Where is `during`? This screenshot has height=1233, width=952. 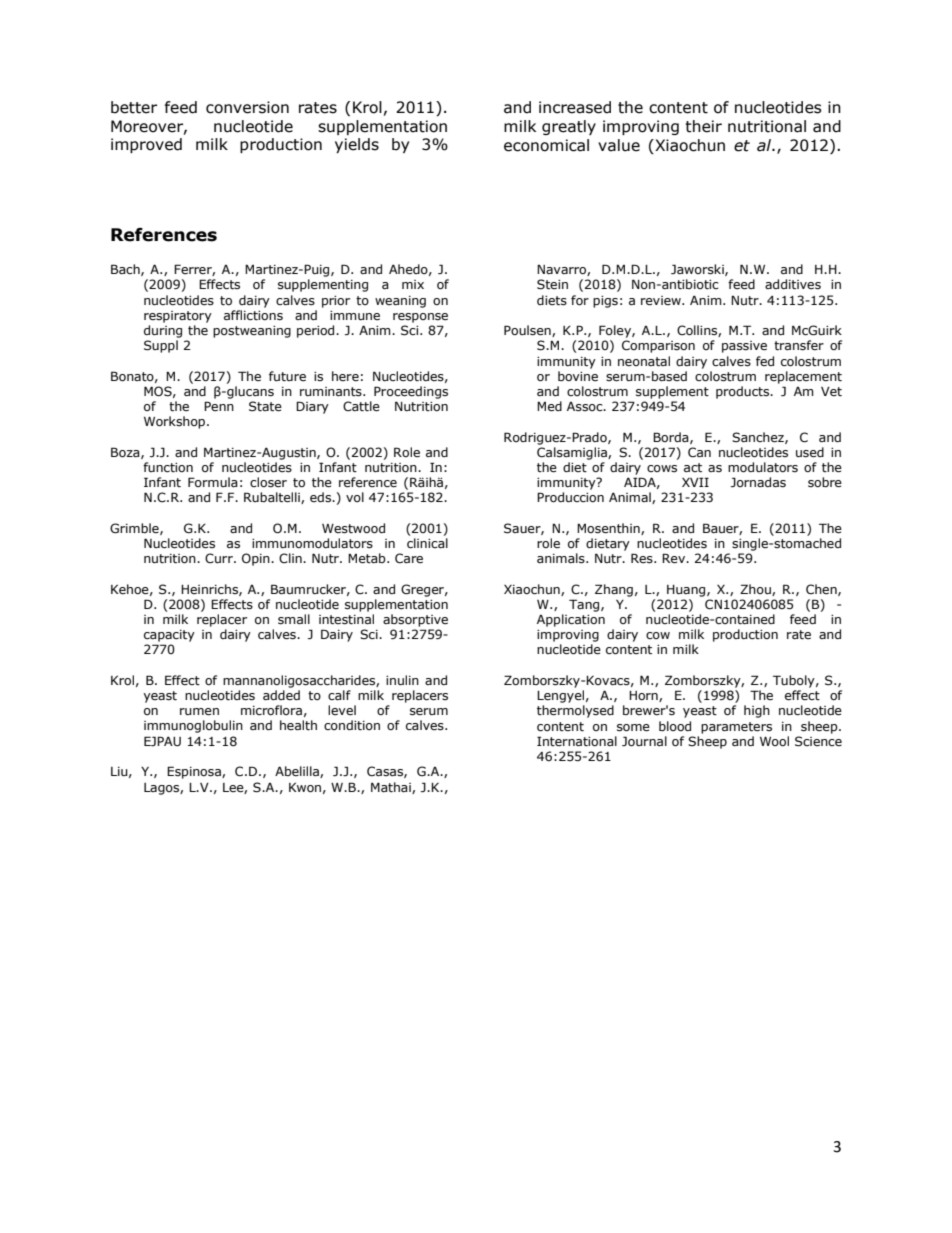
during is located at coordinates (163, 331).
